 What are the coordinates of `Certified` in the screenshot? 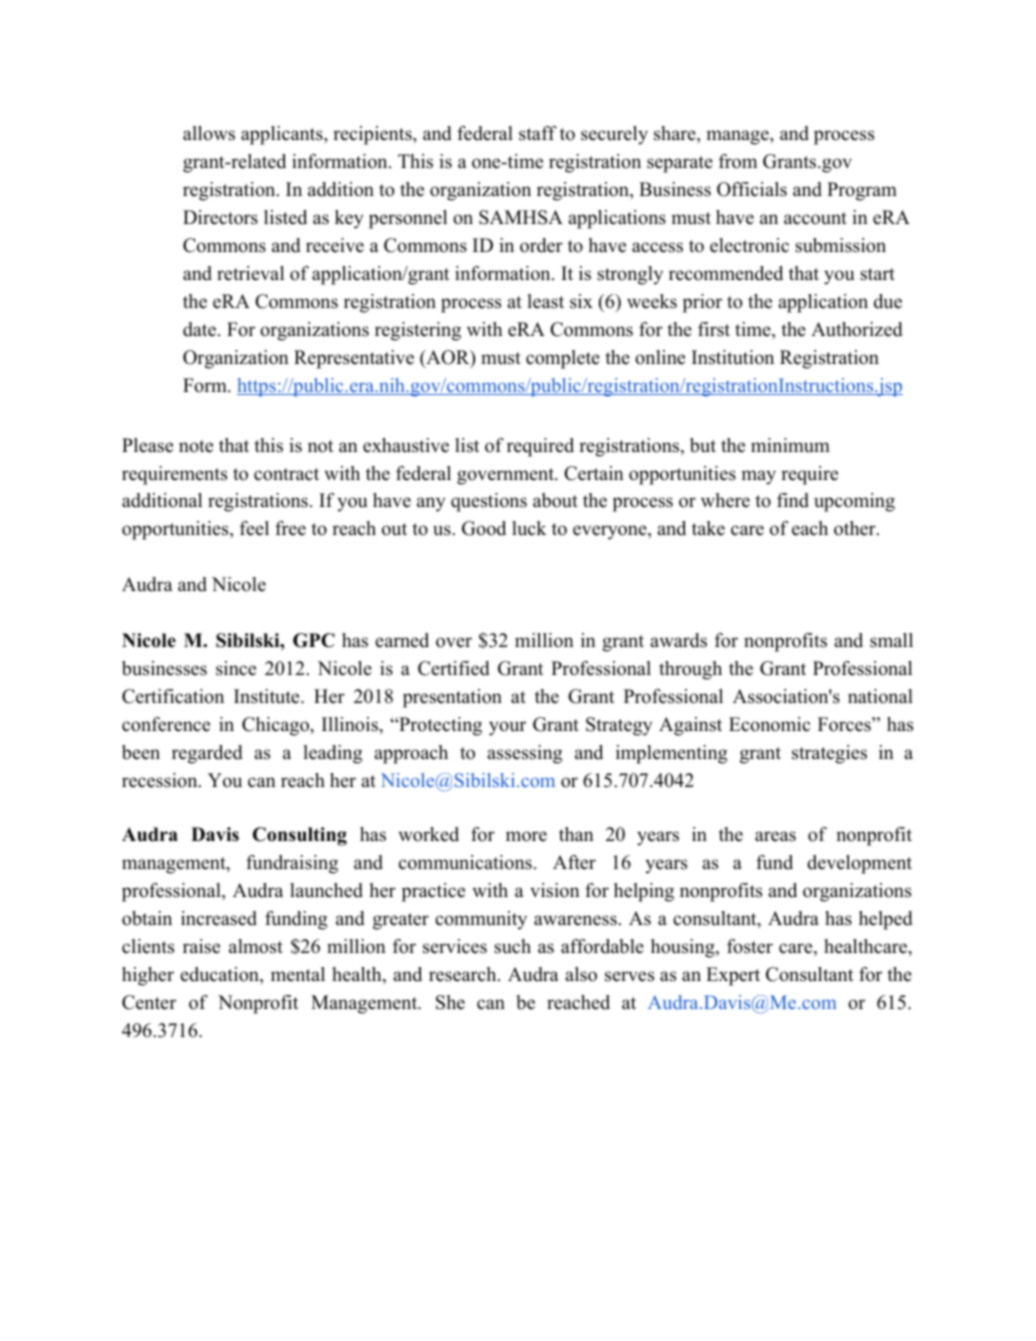 It's located at (454, 668).
